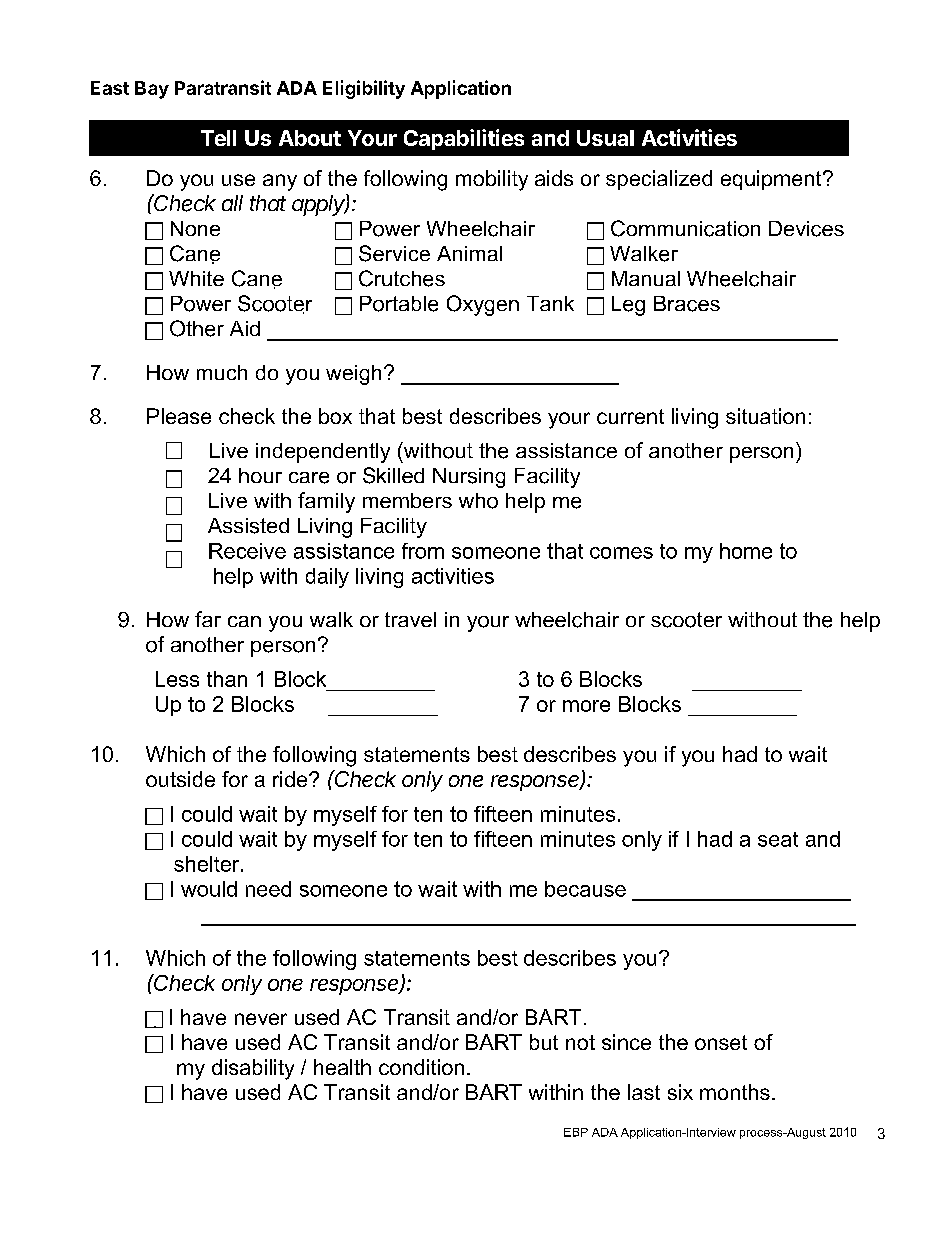 The width and height of the page is (952, 1233). What do you see at coordinates (218, 138) in the page?
I see `Tell` at bounding box center [218, 138].
